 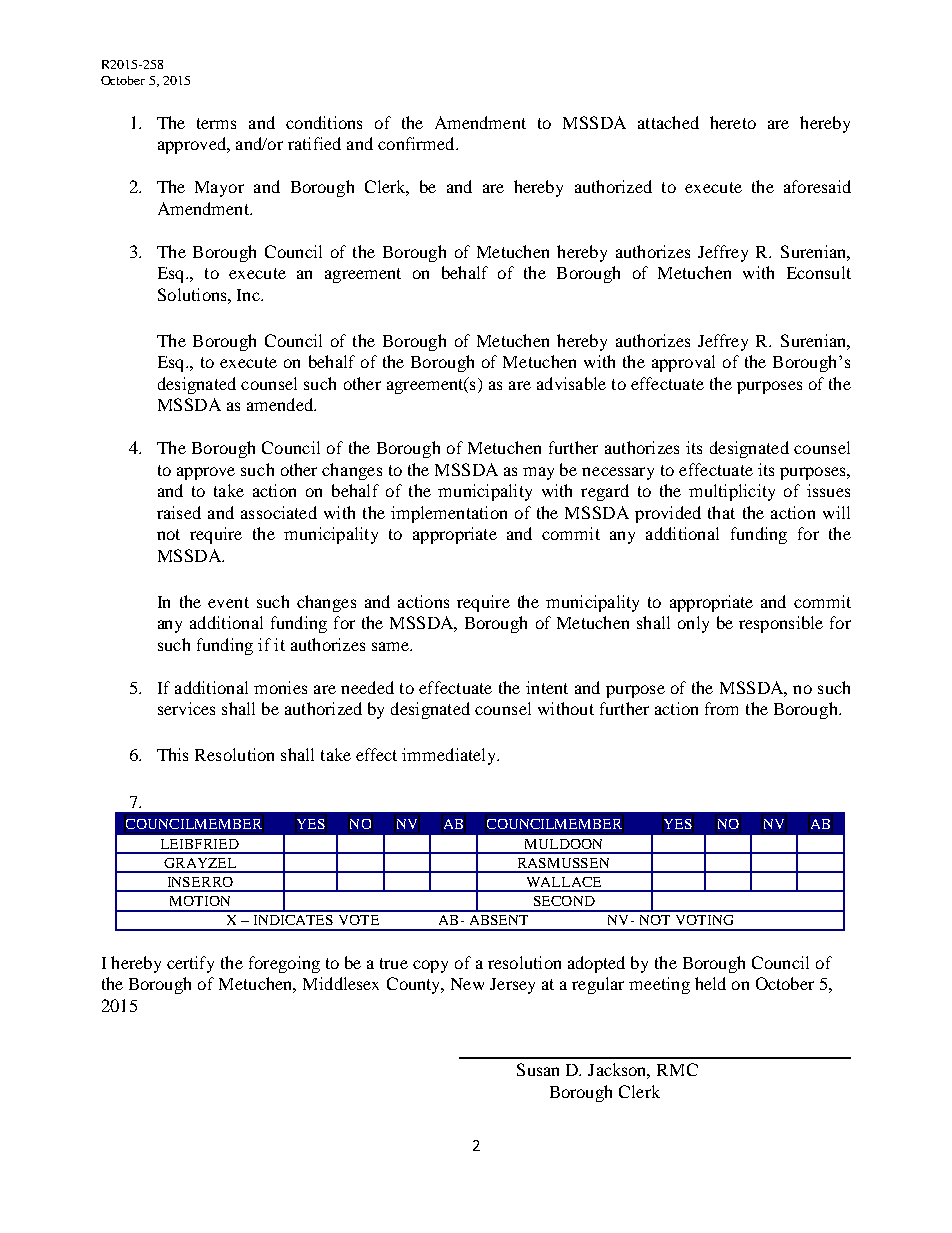 I want to click on confirmed, so click(x=417, y=143).
